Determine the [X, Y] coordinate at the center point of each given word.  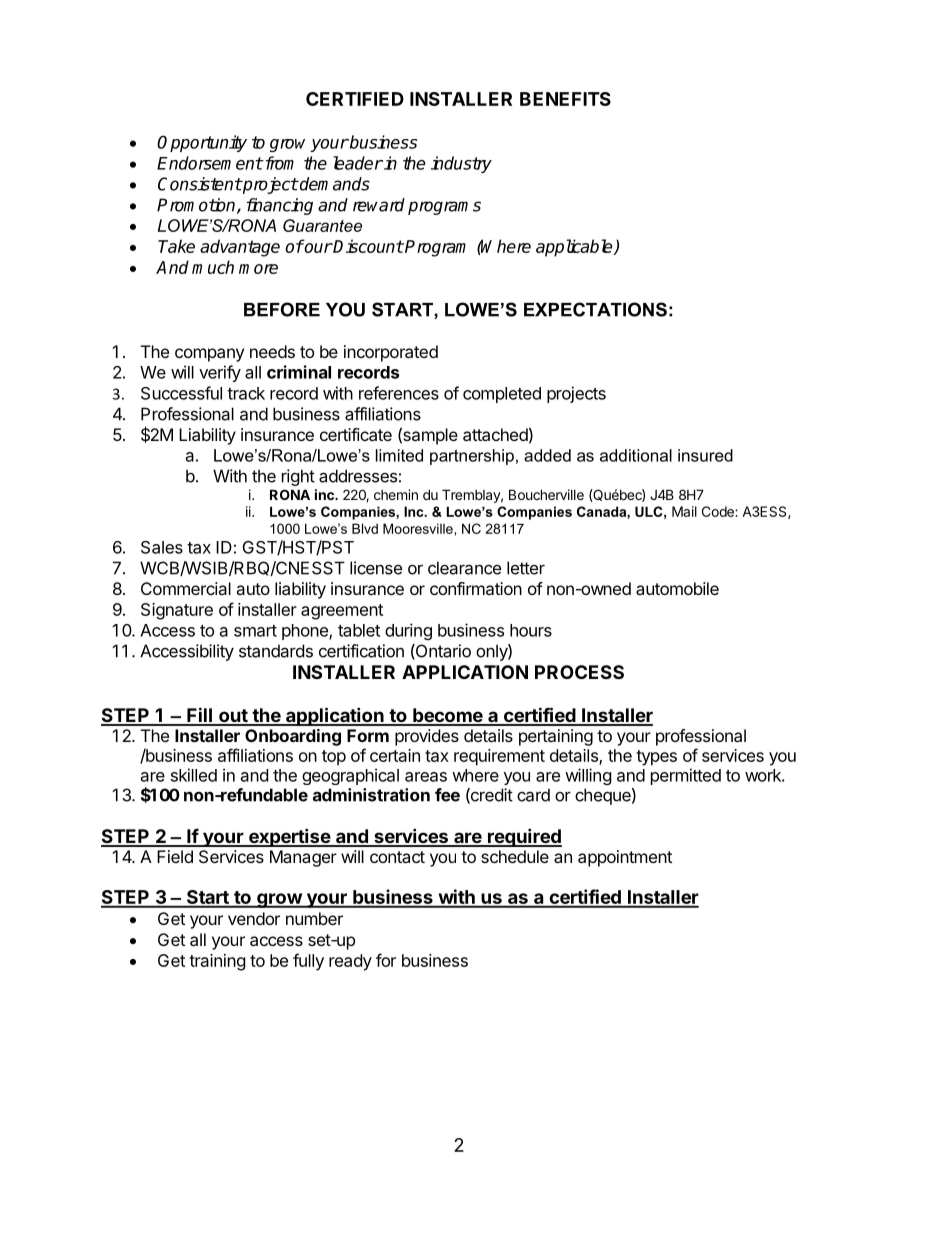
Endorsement [210, 163]
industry [461, 164]
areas [426, 777]
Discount [368, 246]
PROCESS [579, 672]
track [246, 393]
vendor [254, 918]
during [408, 631]
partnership [472, 457]
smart [255, 631]
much [213, 267]
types [656, 758]
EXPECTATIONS [595, 309]
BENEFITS [565, 99]
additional [636, 455]
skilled [194, 775]
